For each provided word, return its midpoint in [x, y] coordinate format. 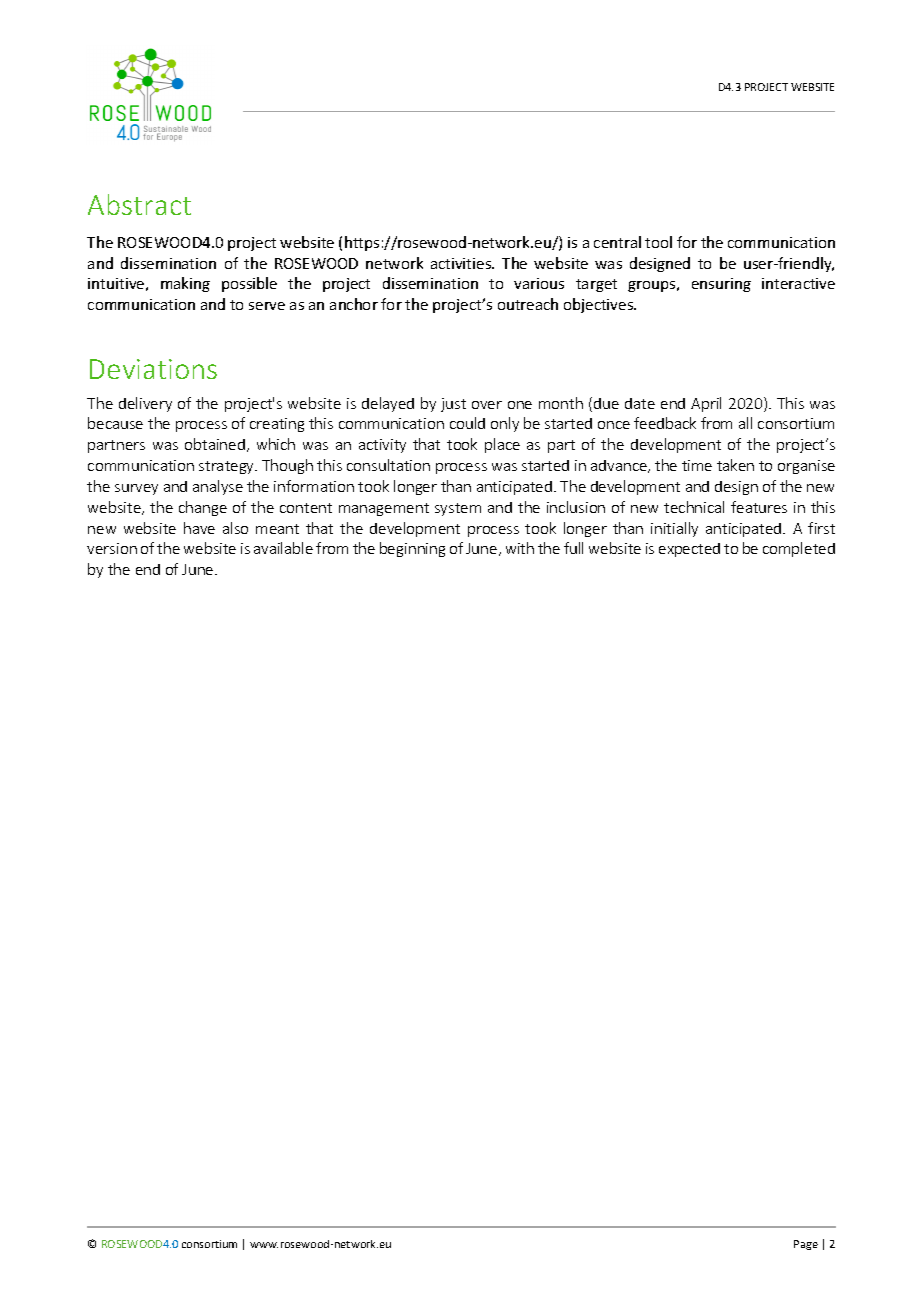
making [185, 284]
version [112, 548]
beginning [412, 549]
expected [689, 550]
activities [462, 263]
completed [799, 549]
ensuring [721, 285]
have [199, 528]
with [520, 548]
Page [806, 1245]
